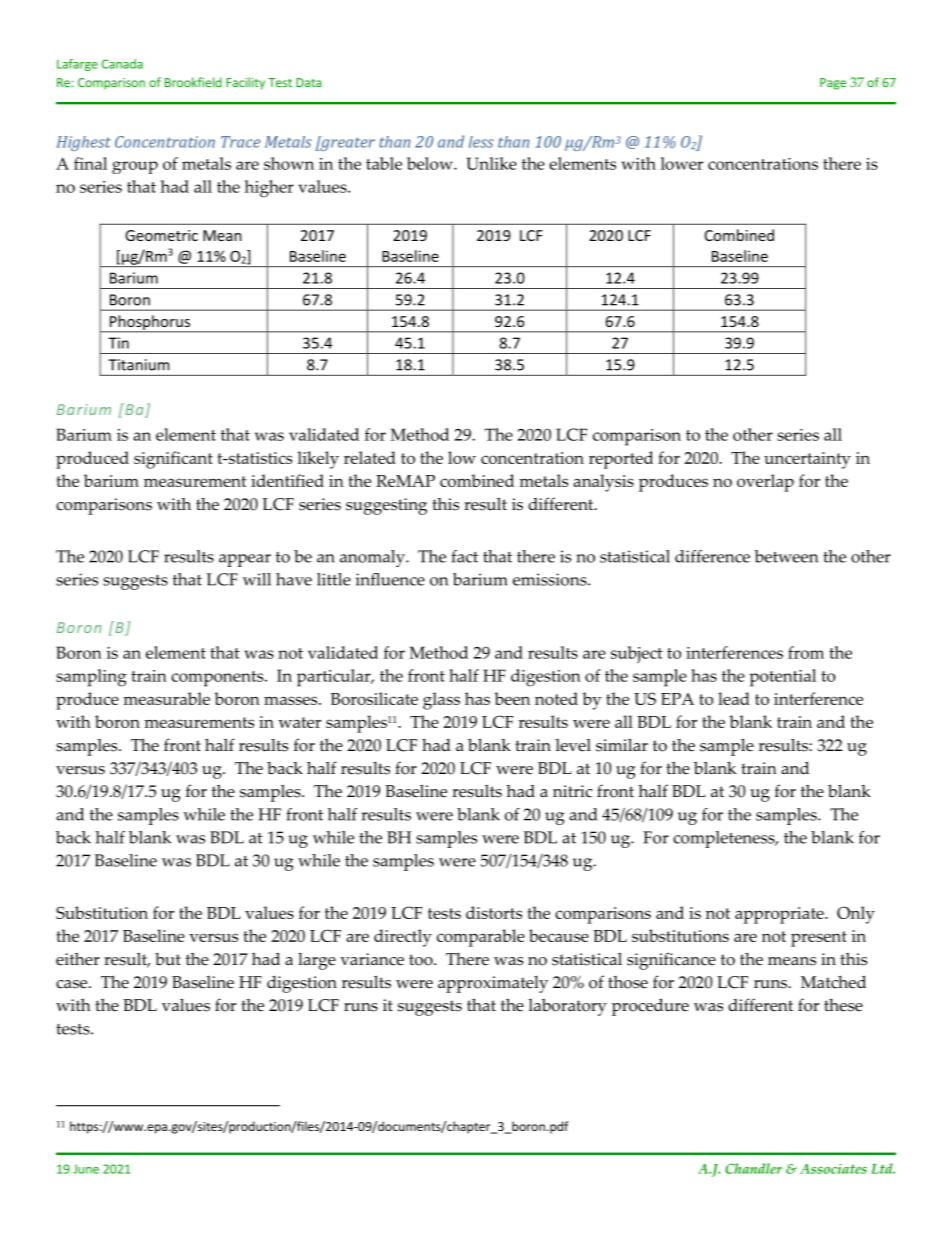  Describe the element at coordinates (193, 82) in the document. I see `Brookfield` at that location.
